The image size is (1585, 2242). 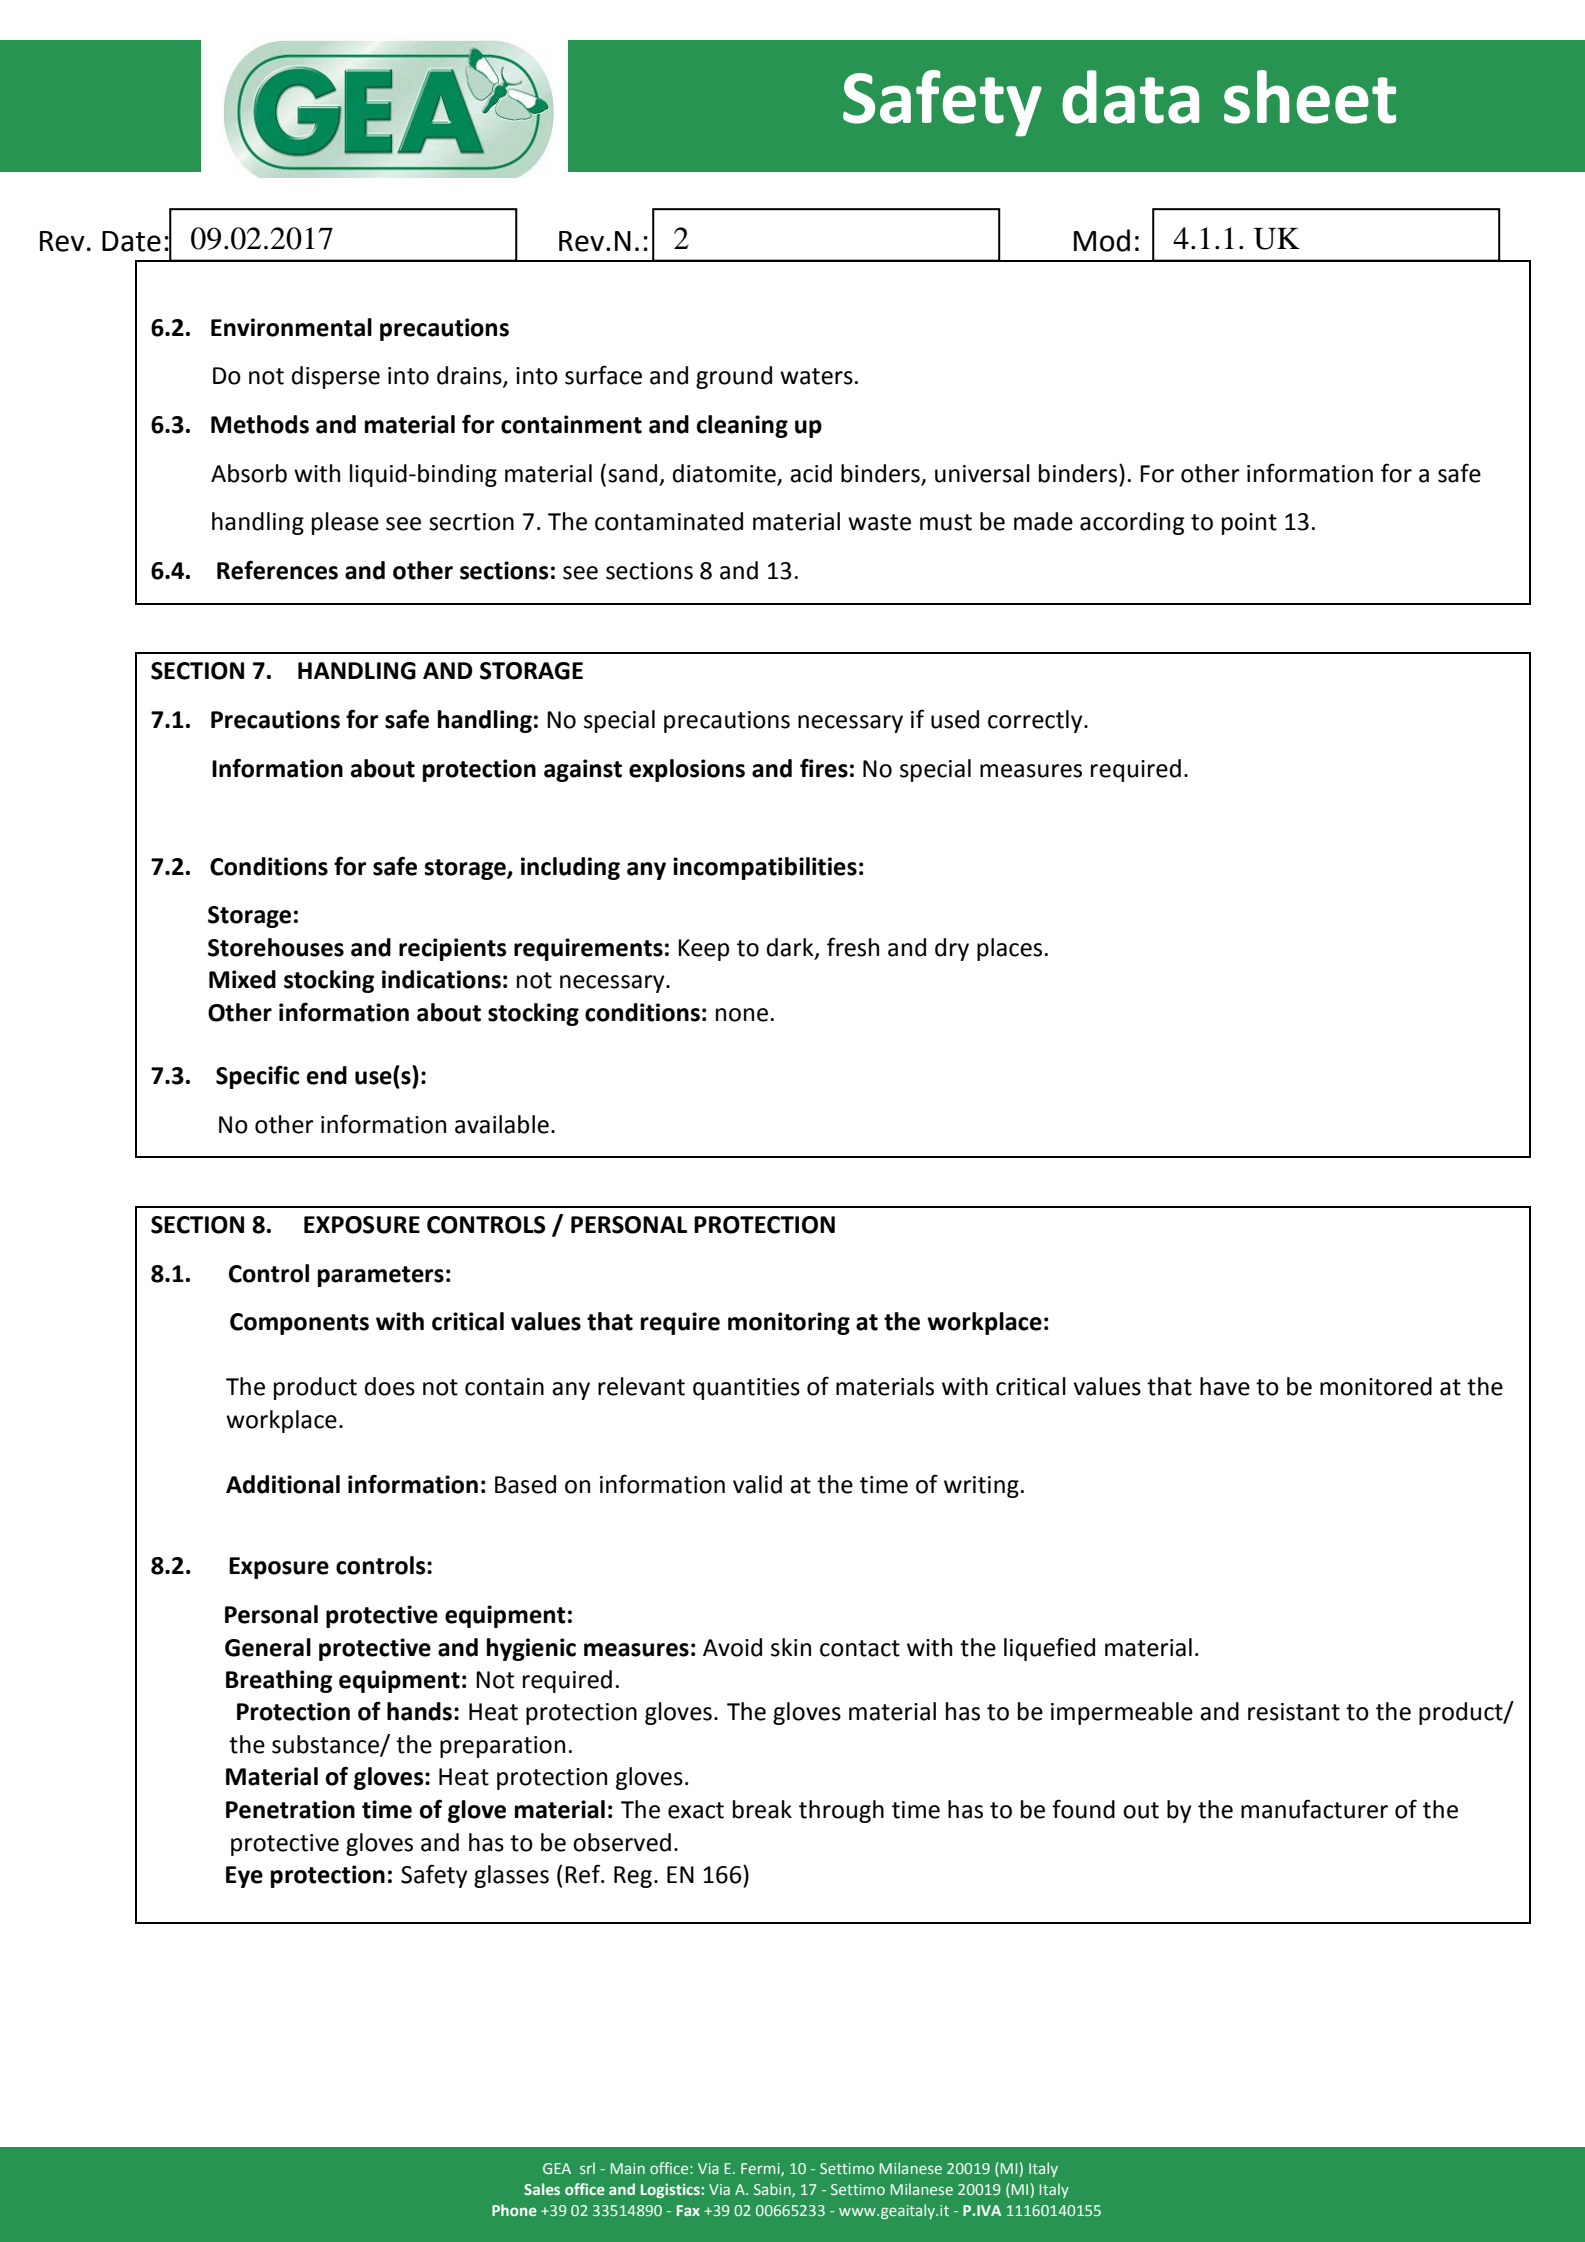 What do you see at coordinates (734, 377) in the image?
I see `ground` at bounding box center [734, 377].
